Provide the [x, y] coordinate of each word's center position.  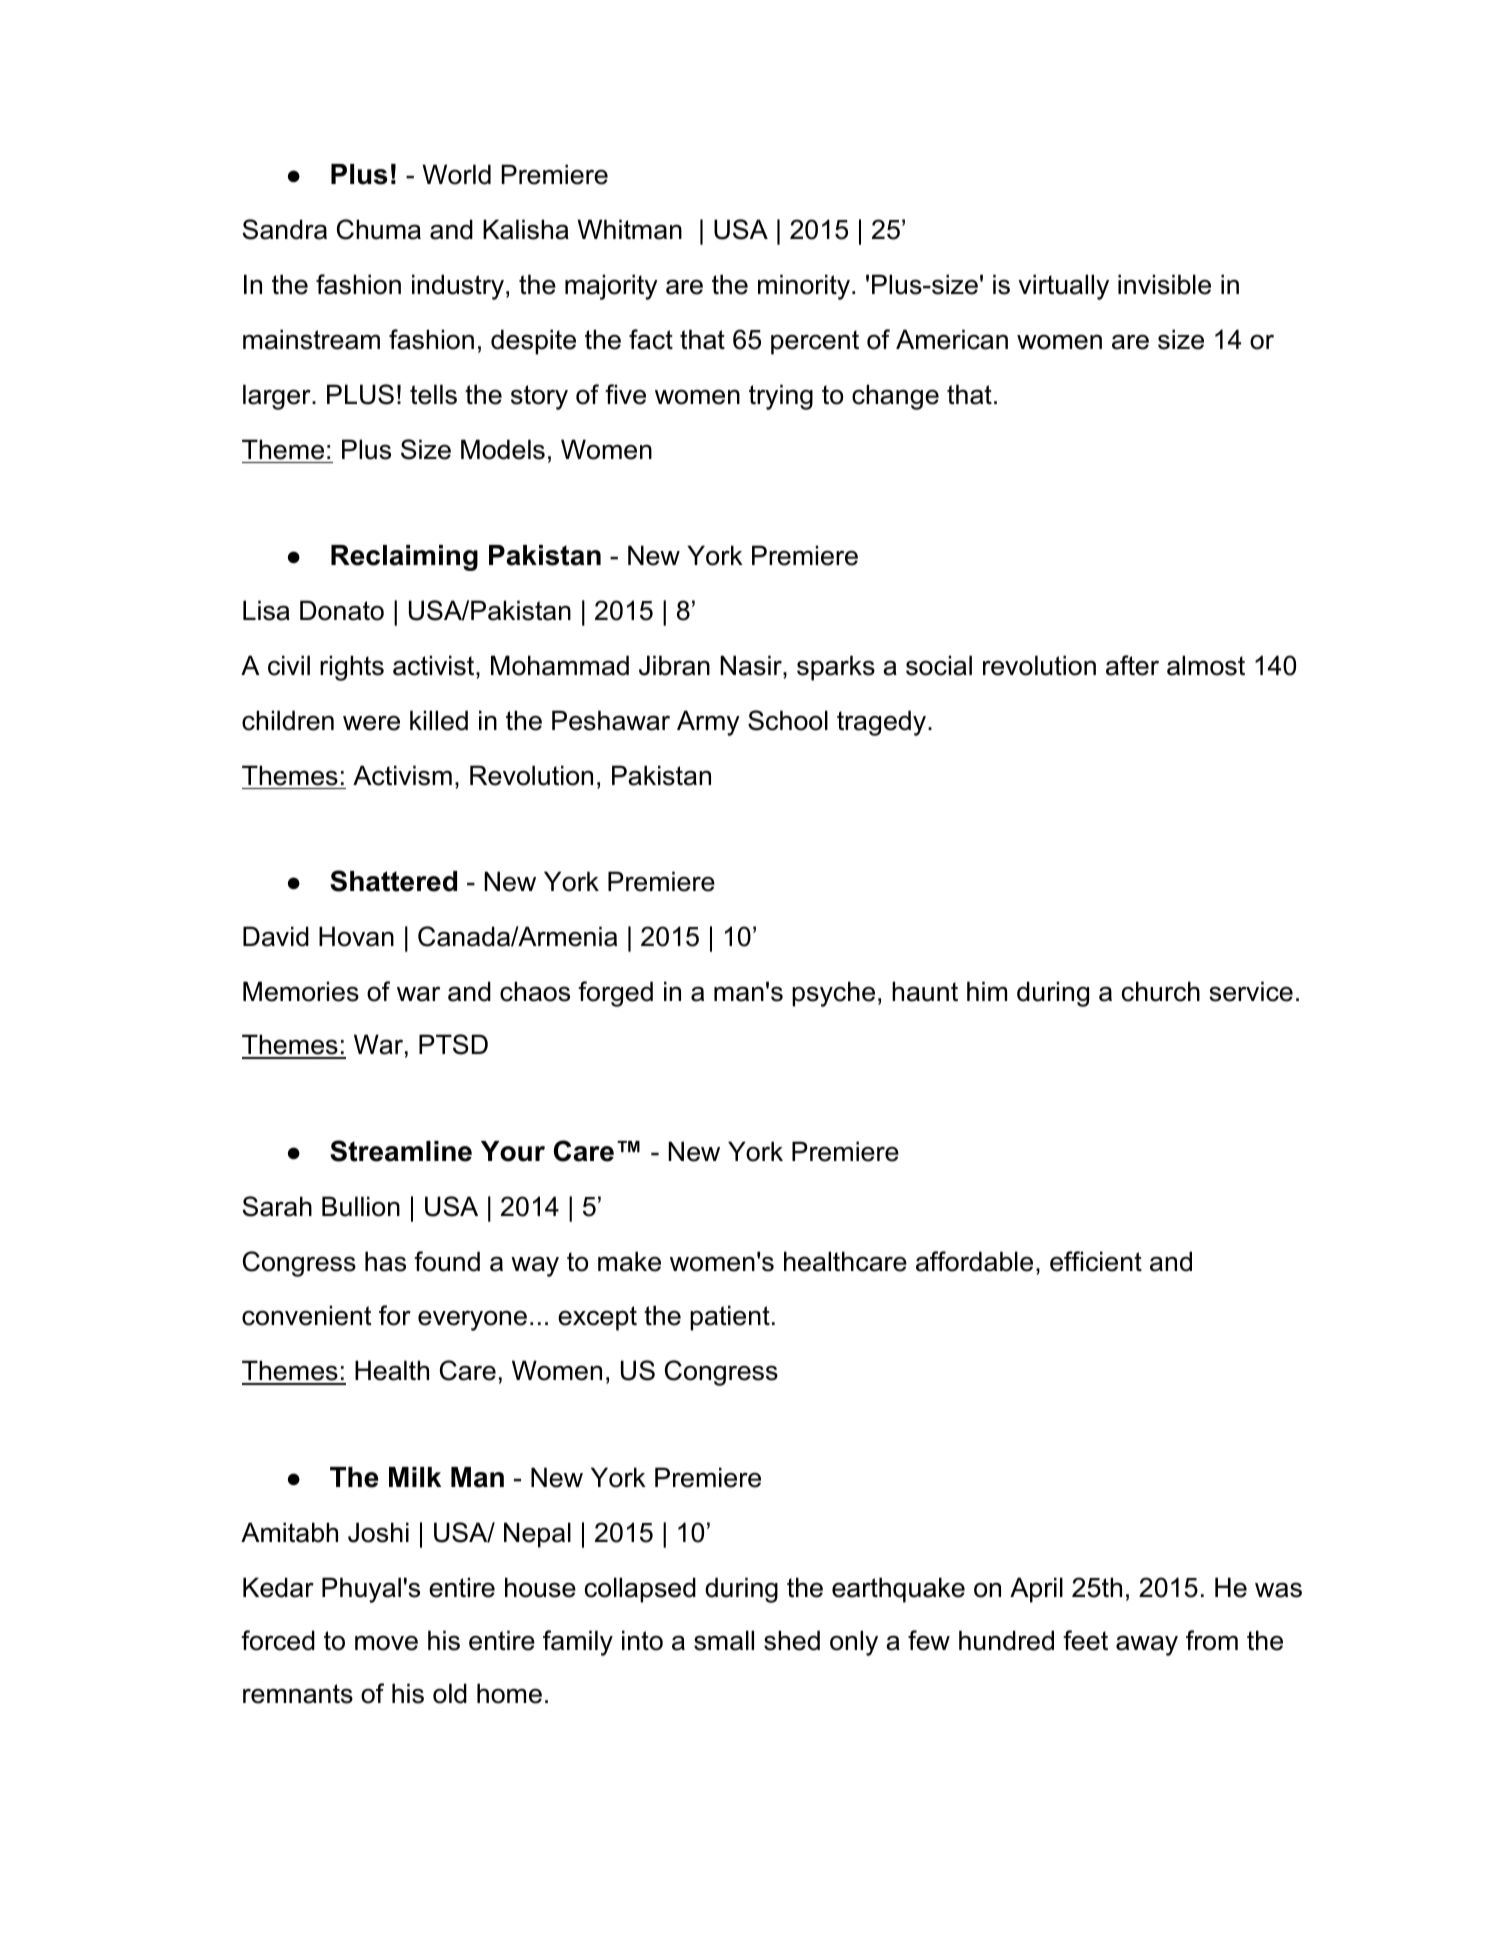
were [371, 723]
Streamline [401, 1151]
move [386, 1643]
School [788, 720]
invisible [1164, 284]
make [629, 1261]
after [1132, 665]
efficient [1096, 1261]
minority [804, 287]
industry [458, 287]
